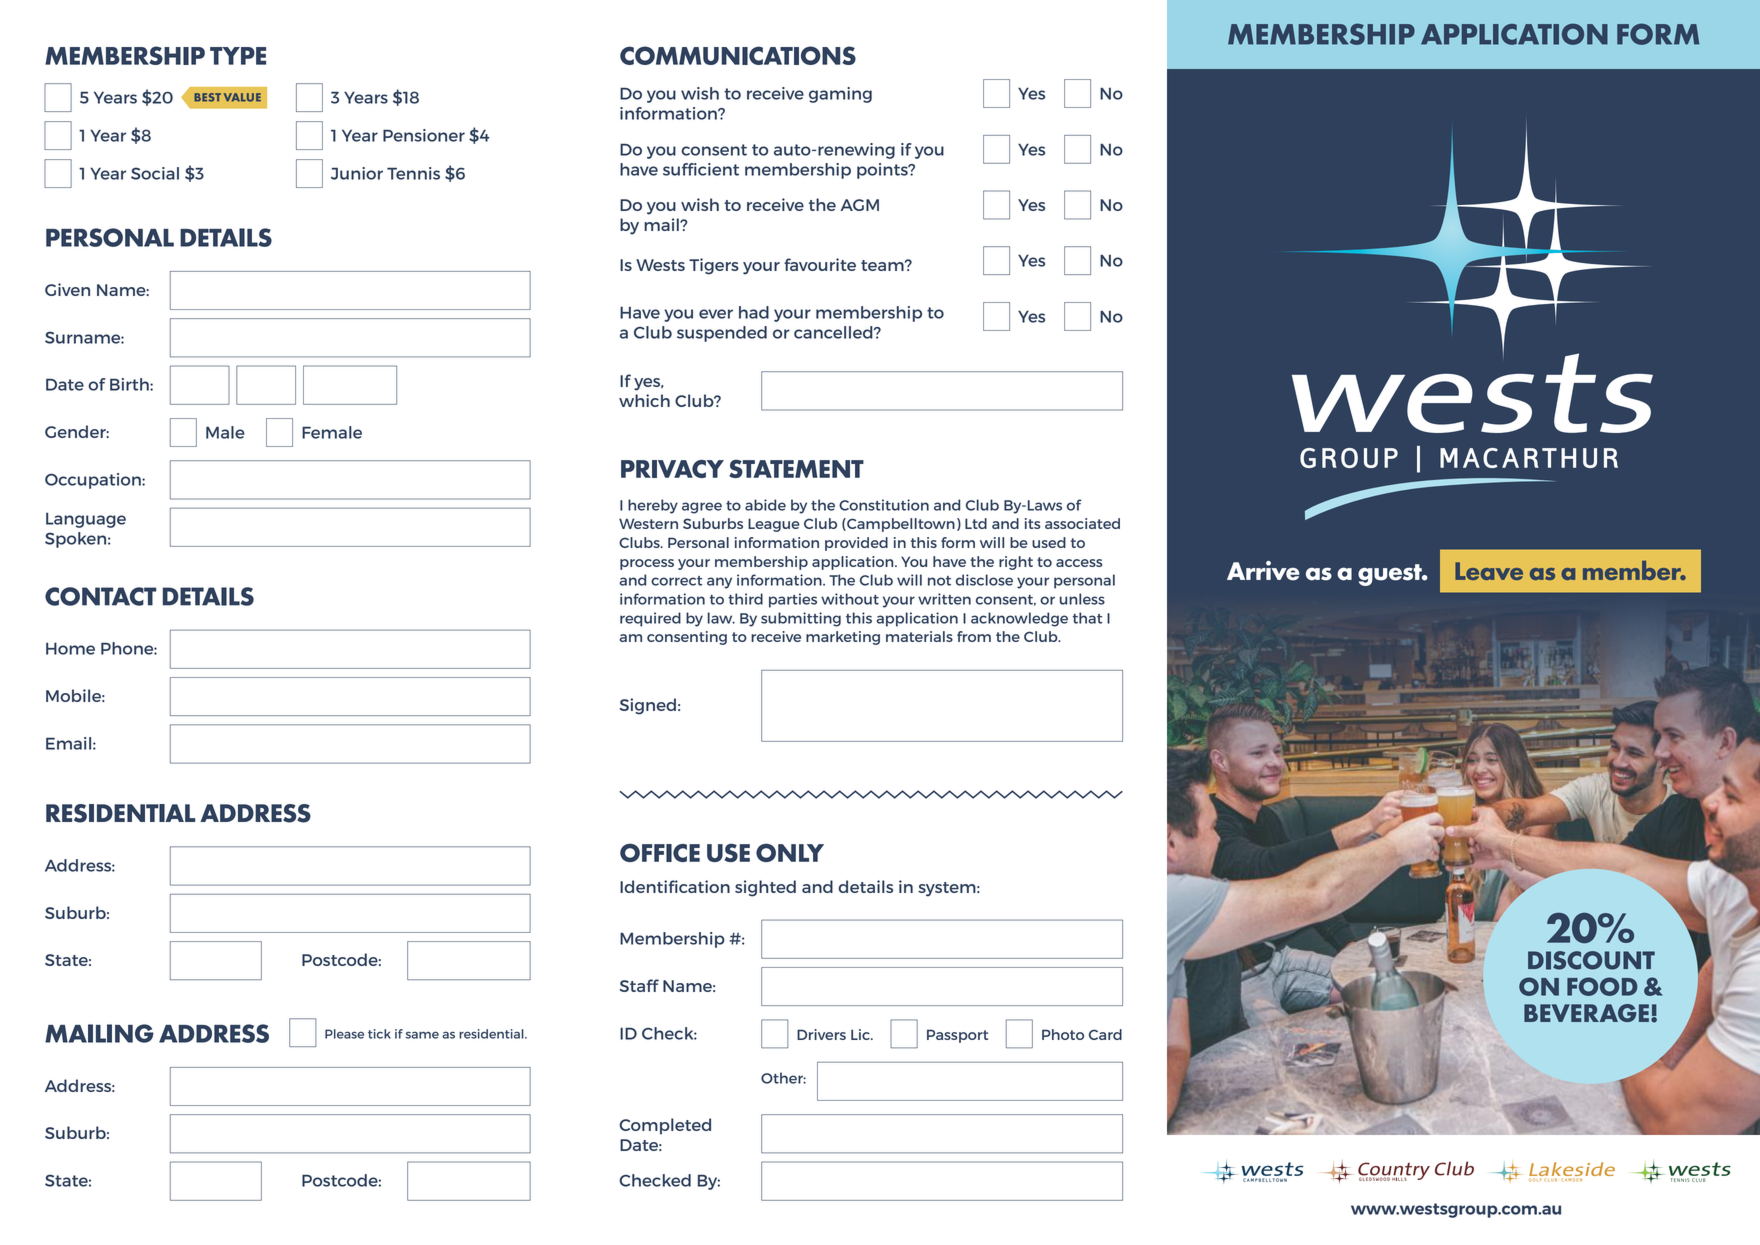 The width and height of the image is (1760, 1245). What do you see at coordinates (884, 505) in the image?
I see `Constitution` at bounding box center [884, 505].
